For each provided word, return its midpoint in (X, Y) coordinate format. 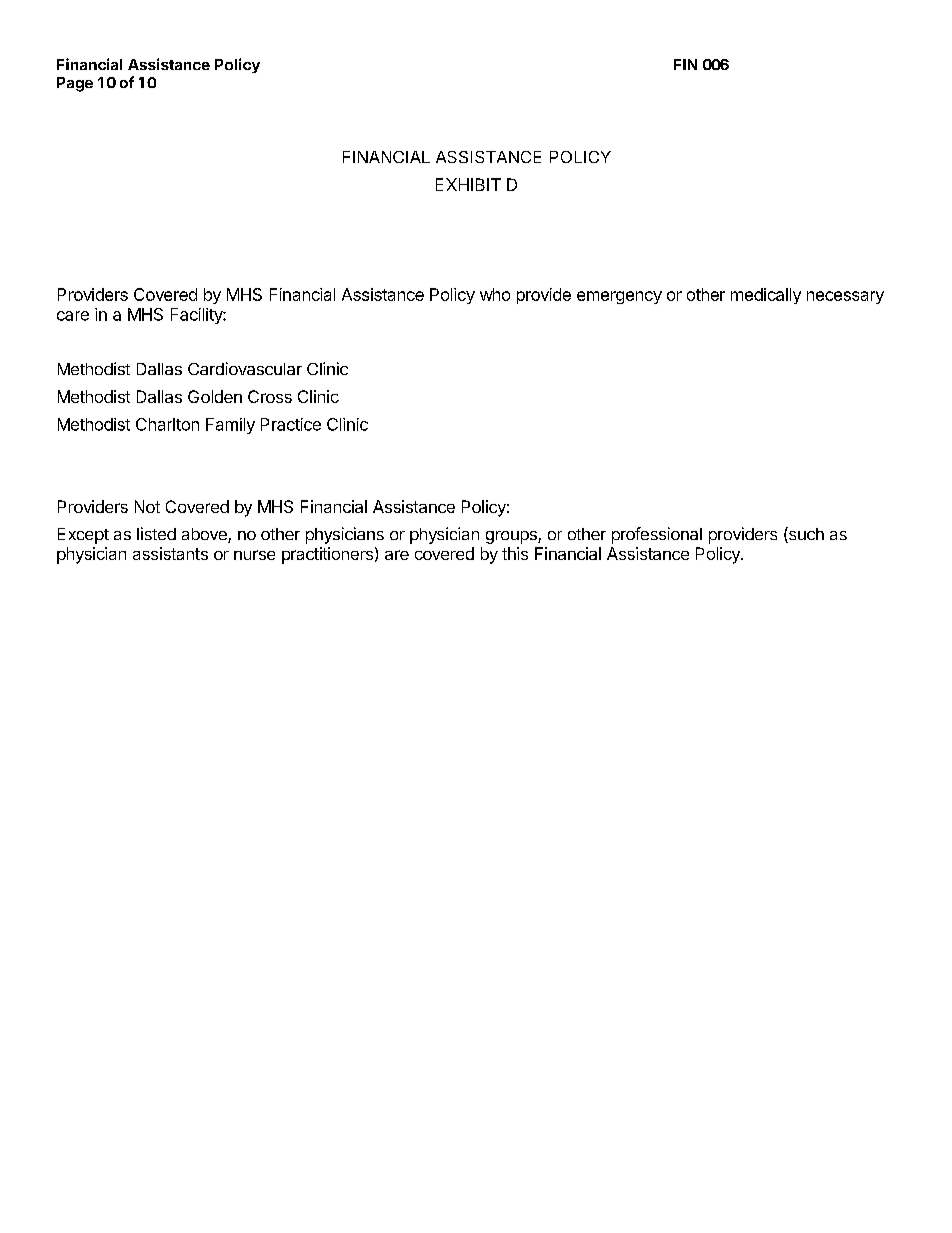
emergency (619, 297)
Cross (270, 396)
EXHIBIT (468, 184)
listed (156, 533)
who (495, 294)
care (73, 316)
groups (512, 537)
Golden (215, 396)
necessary (845, 297)
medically (766, 296)
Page (75, 84)
